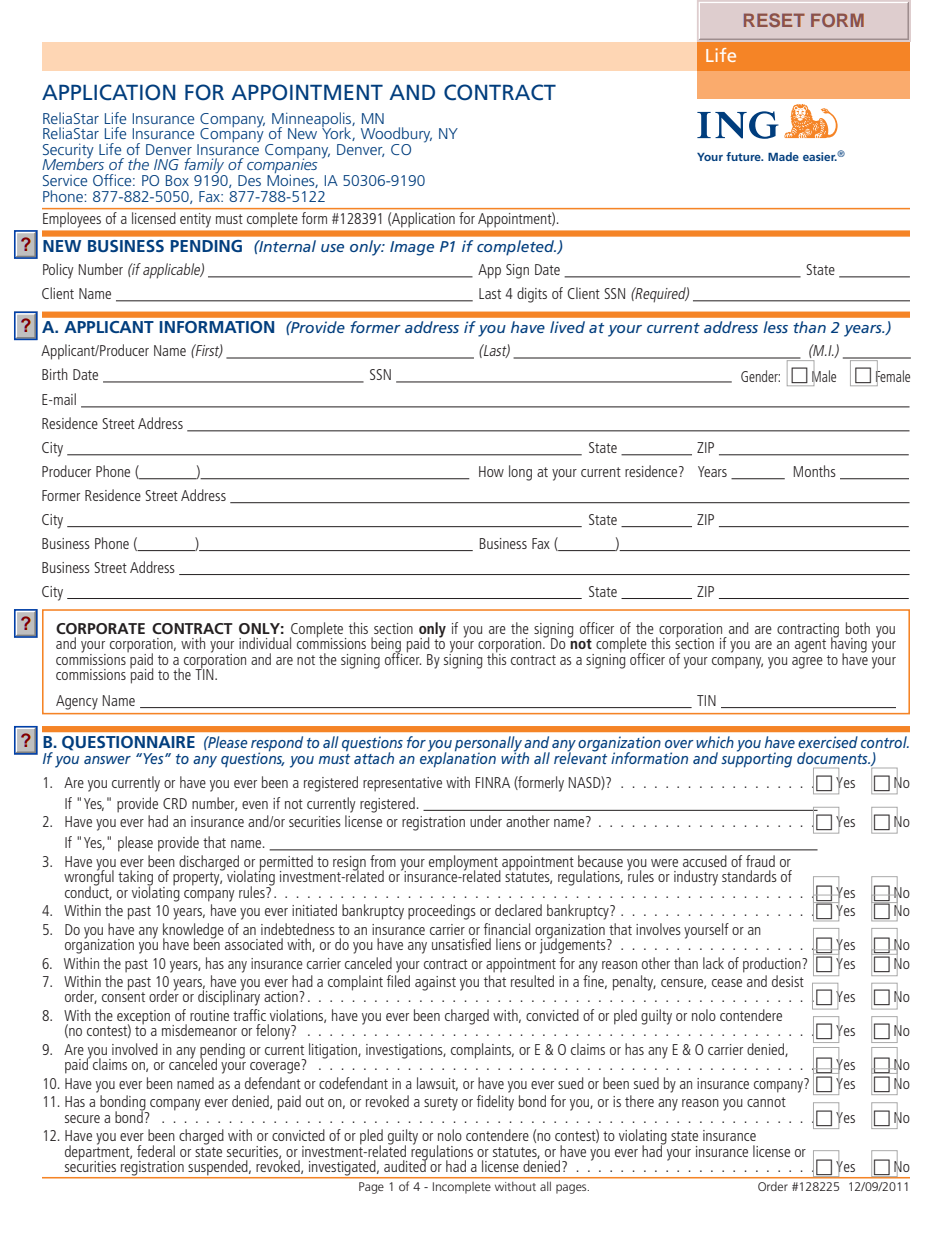 The width and height of the image is (952, 1233). I want to click on federal, so click(156, 1151).
